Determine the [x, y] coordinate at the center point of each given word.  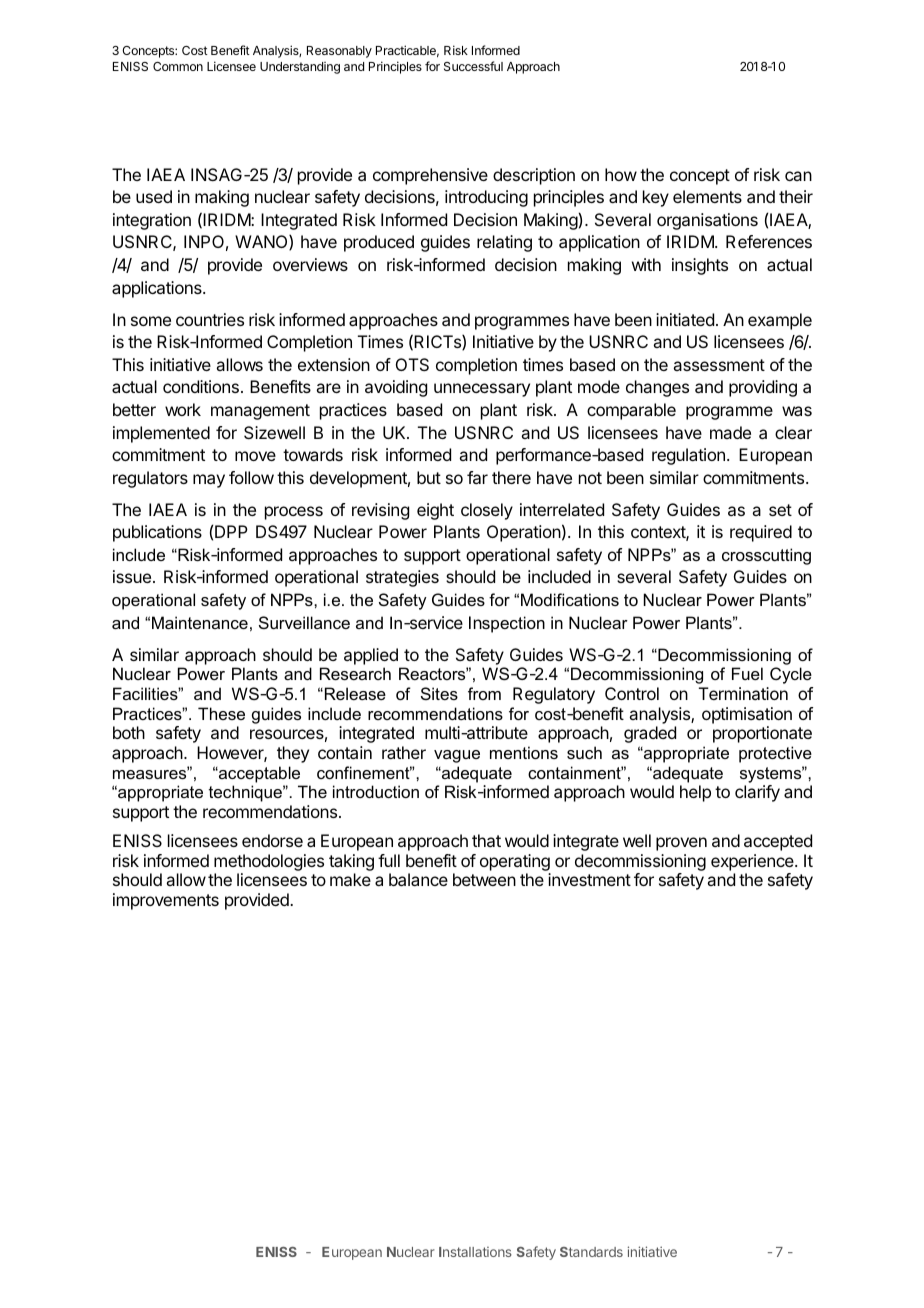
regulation [688, 456]
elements [707, 196]
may [209, 481]
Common [178, 66]
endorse [272, 840]
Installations [475, 1252]
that [486, 840]
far [477, 477]
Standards [591, 1252]
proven [681, 844]
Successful [473, 66]
